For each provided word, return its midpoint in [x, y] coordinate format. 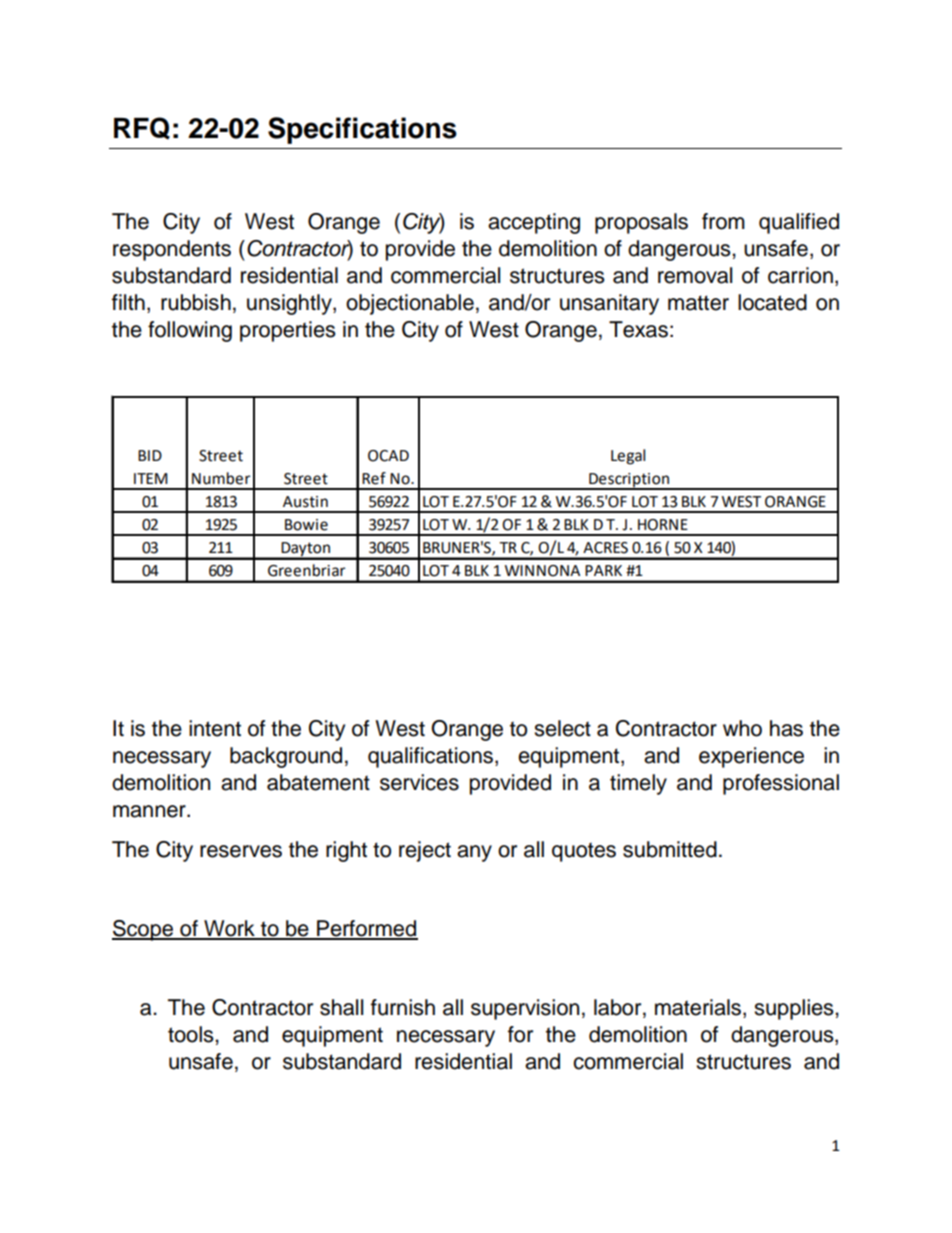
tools [192, 1034]
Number [221, 478]
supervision [525, 1009]
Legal [628, 457]
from [723, 221]
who [742, 728]
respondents [172, 250]
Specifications [362, 130]
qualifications [430, 757]
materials [699, 1007]
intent [215, 728]
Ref [374, 478]
